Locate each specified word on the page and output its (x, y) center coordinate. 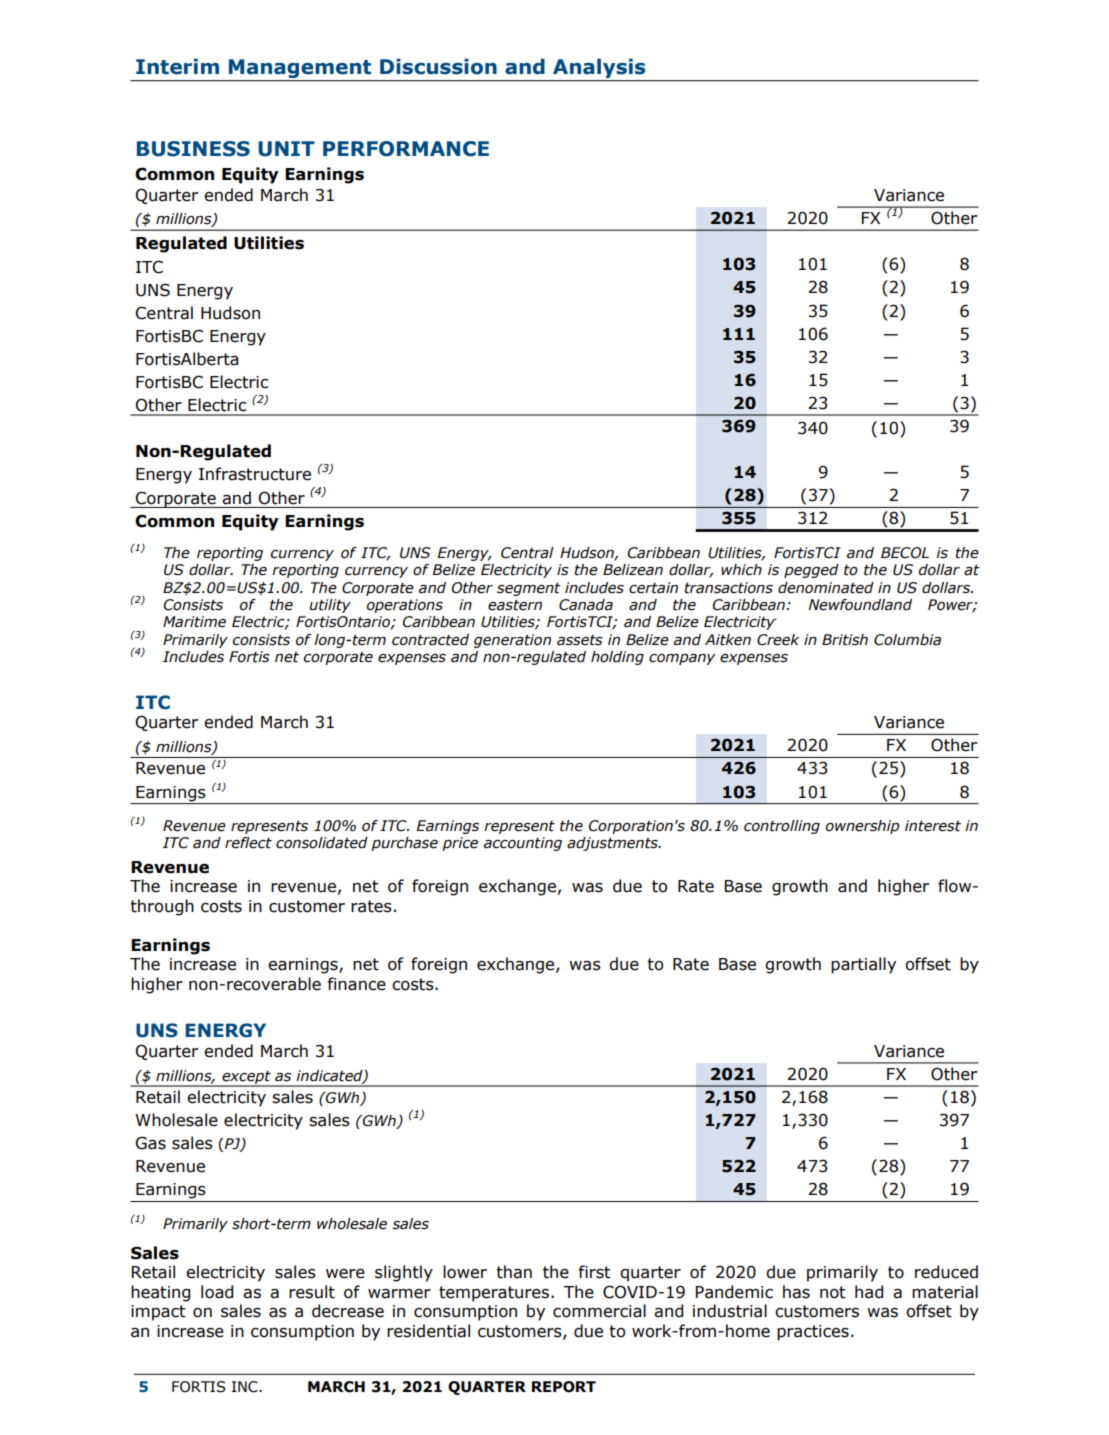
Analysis (599, 68)
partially (863, 965)
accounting (523, 844)
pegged (811, 571)
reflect (248, 843)
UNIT (286, 149)
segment (529, 589)
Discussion (438, 66)
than (514, 1272)
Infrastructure (255, 474)
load (217, 1292)
